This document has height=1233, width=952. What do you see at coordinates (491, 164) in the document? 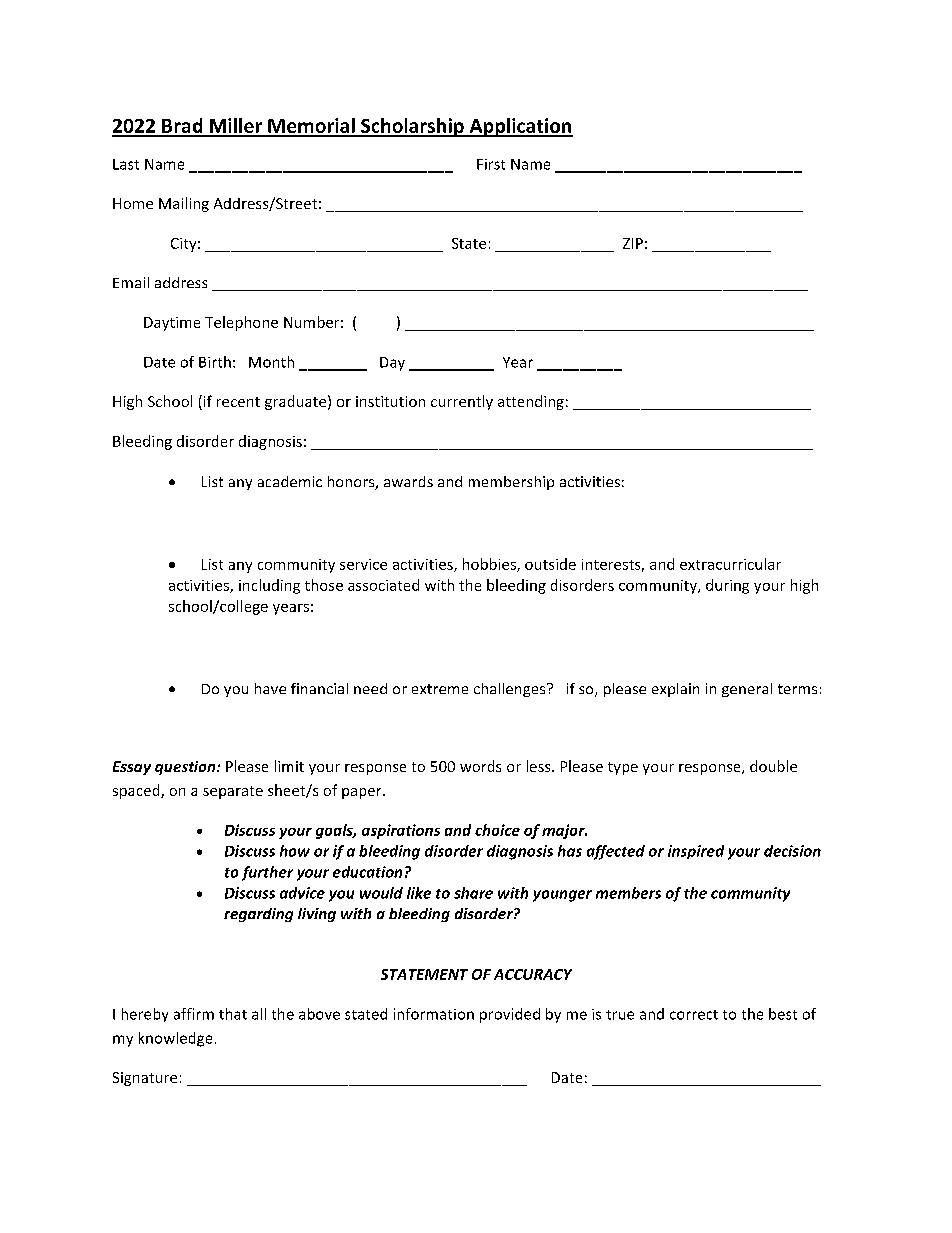
I see `First` at bounding box center [491, 164].
